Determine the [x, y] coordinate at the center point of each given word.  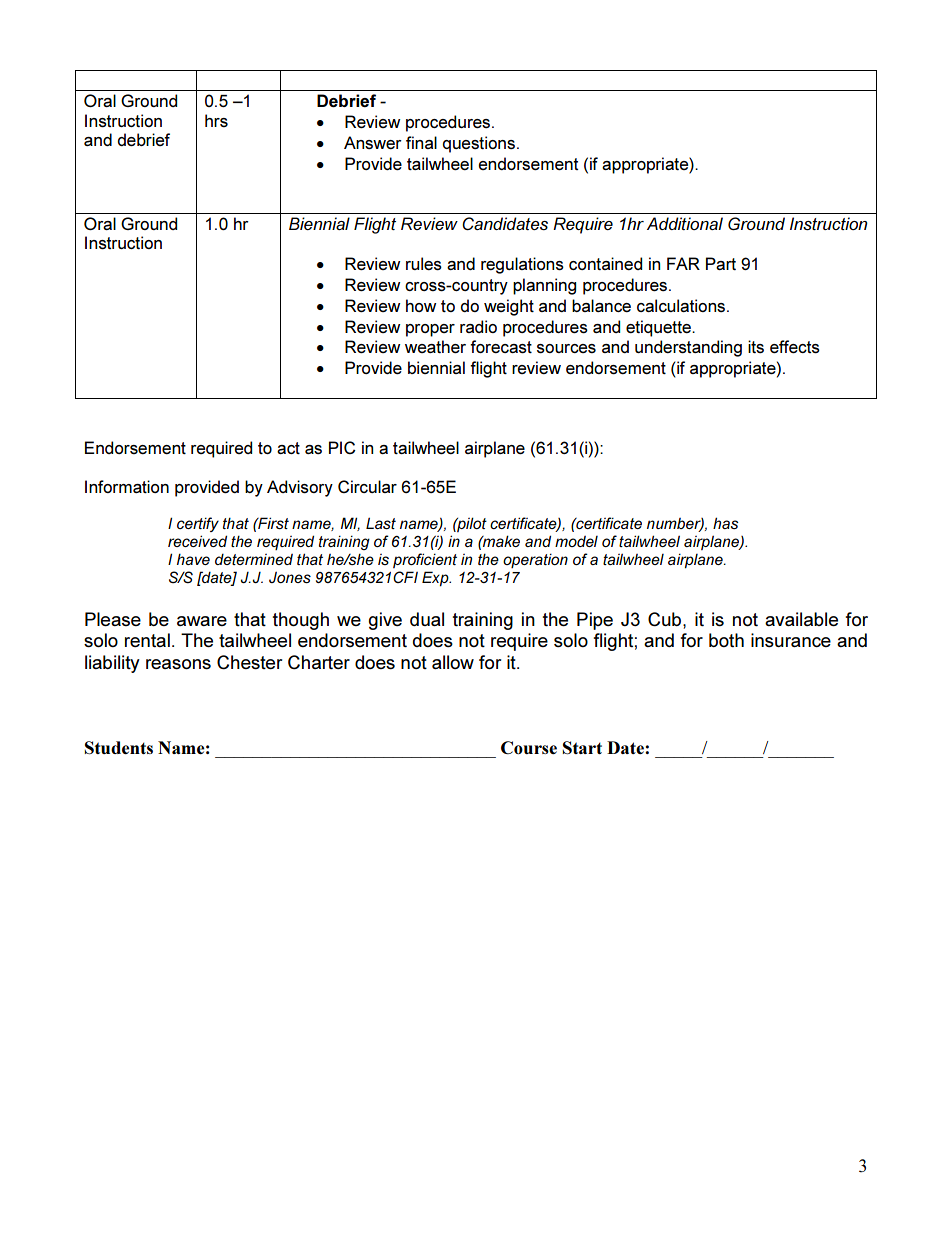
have [193, 559]
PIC [342, 447]
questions [478, 144]
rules [424, 264]
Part [721, 263]
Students [118, 747]
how [421, 305]
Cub [666, 619]
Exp [436, 579]
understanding [688, 348]
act [288, 448]
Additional [685, 223]
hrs [216, 120]
